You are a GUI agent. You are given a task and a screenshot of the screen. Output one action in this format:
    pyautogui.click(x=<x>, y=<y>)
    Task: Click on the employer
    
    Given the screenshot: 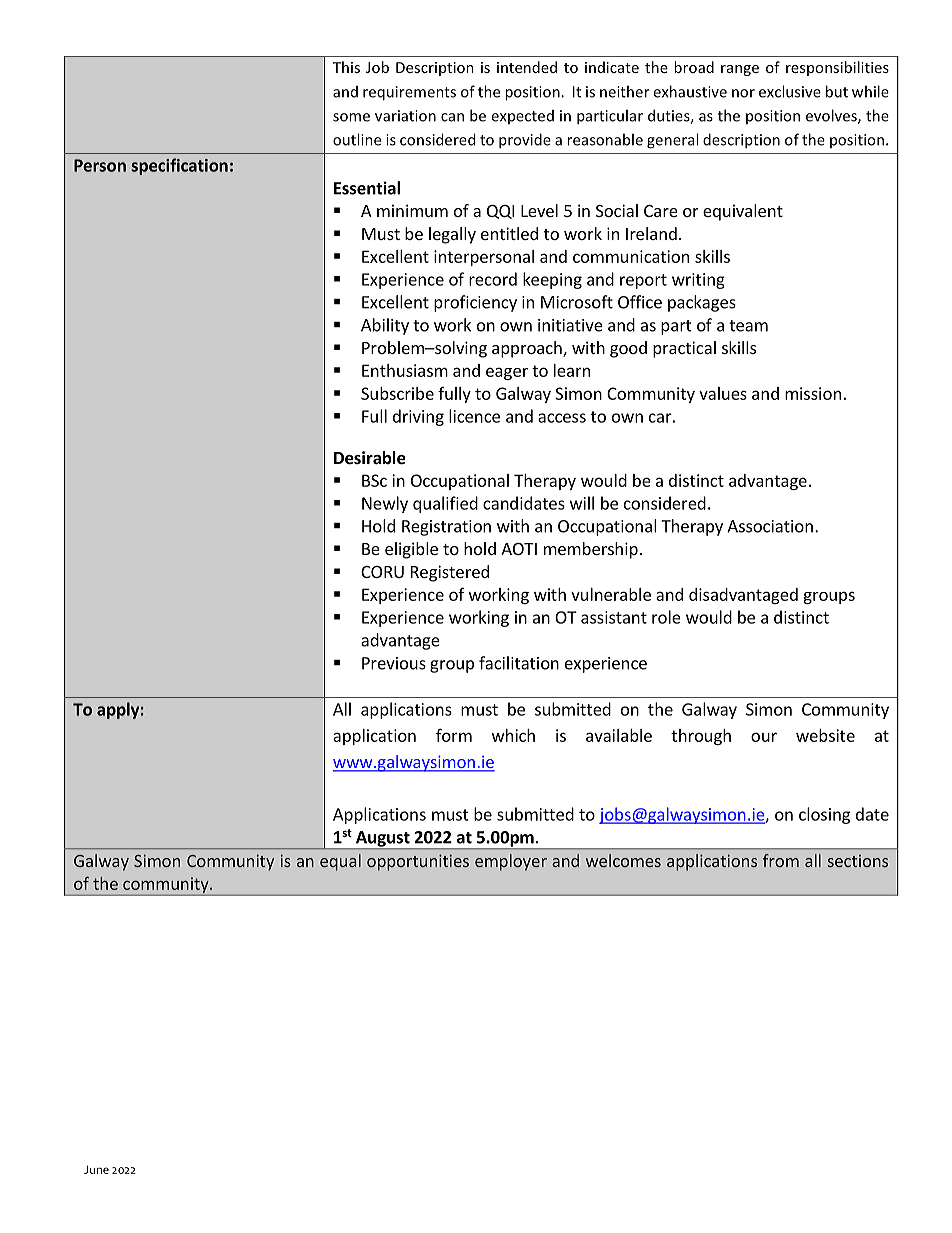 What is the action you would take?
    pyautogui.click(x=511, y=862)
